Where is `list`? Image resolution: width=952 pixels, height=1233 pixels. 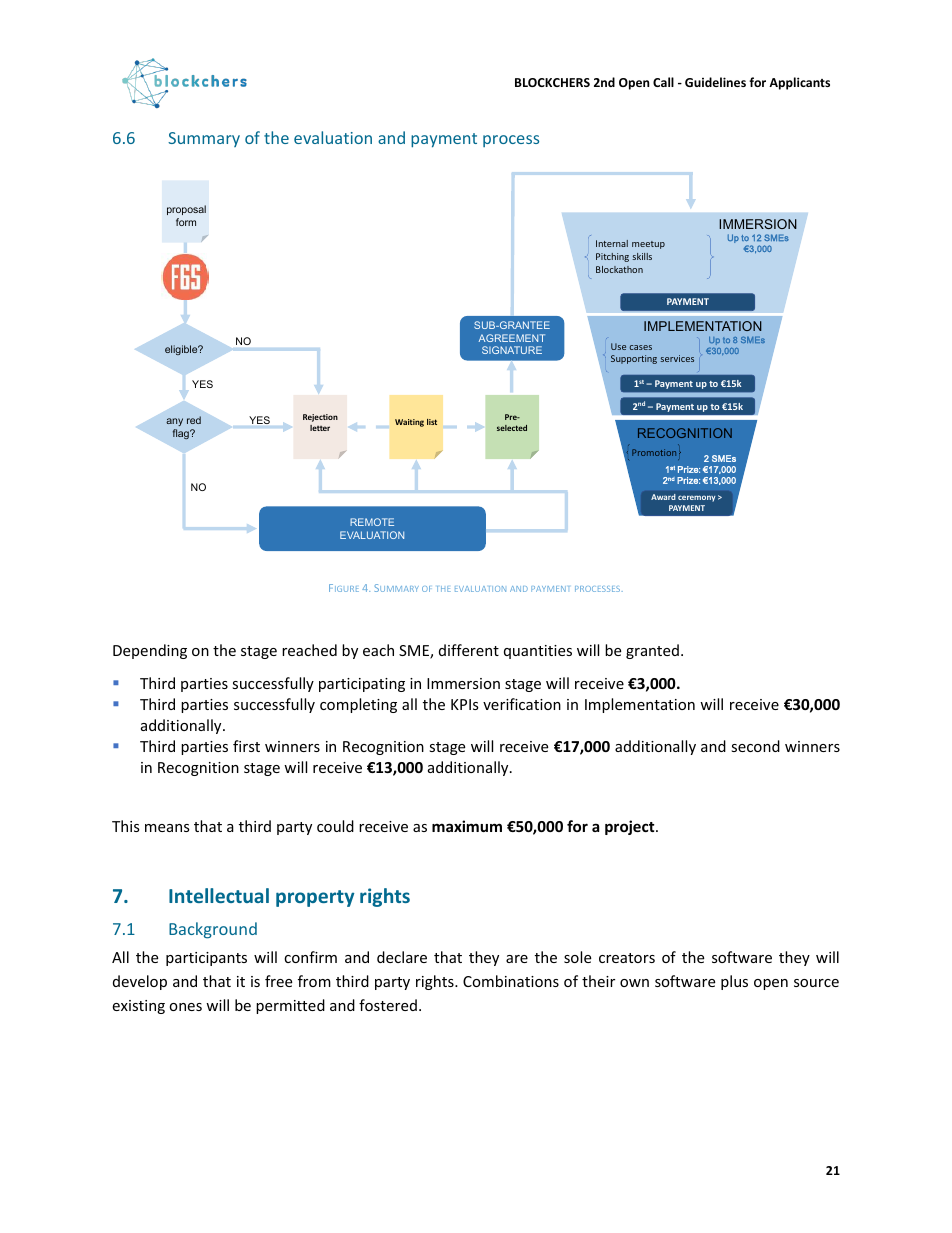 list is located at coordinates (432, 422).
